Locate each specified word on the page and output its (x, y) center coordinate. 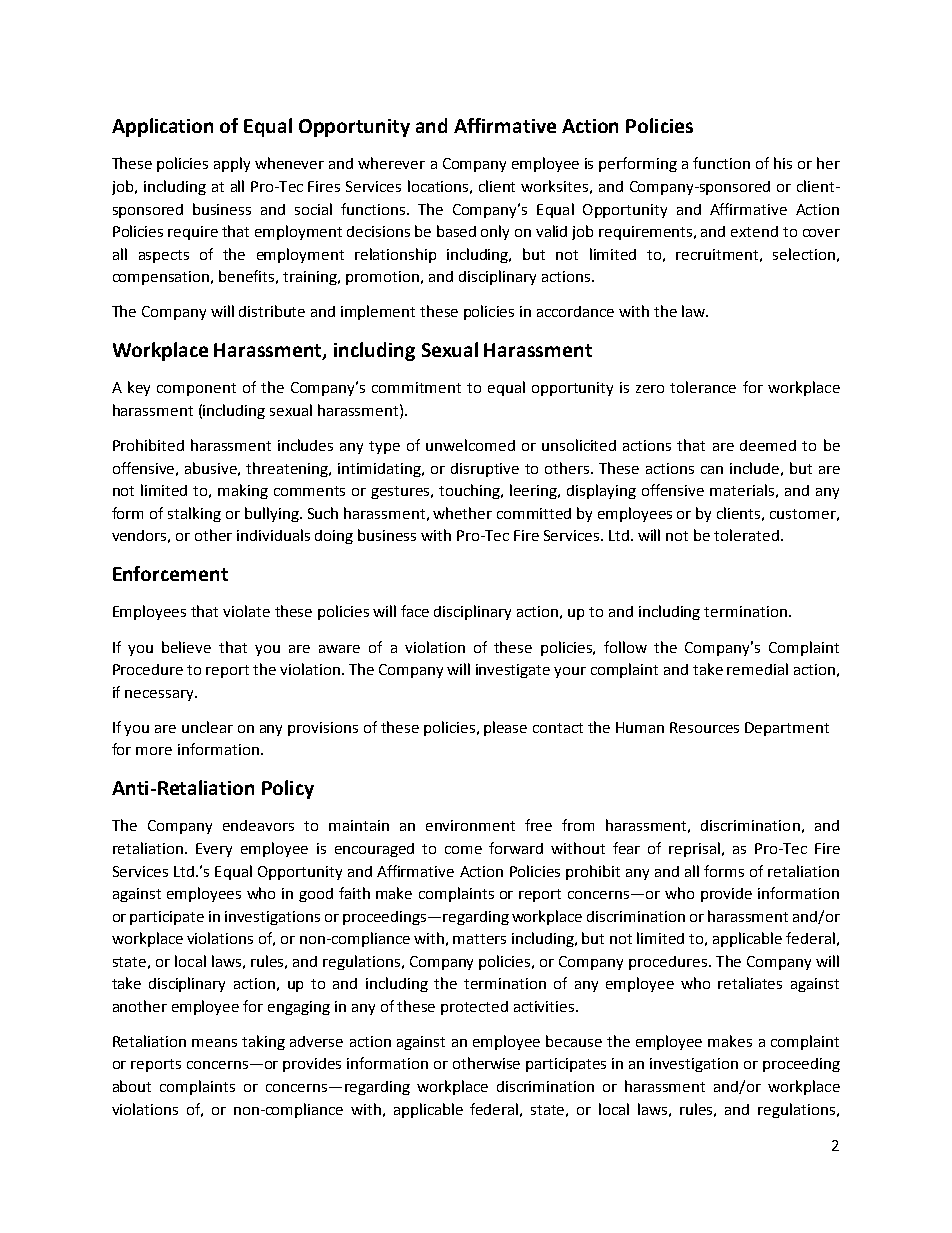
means (214, 1043)
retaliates (750, 983)
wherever (391, 163)
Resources (704, 727)
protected (474, 1008)
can (712, 470)
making (243, 491)
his (783, 163)
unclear (207, 727)
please (505, 728)
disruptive (485, 470)
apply (232, 164)
